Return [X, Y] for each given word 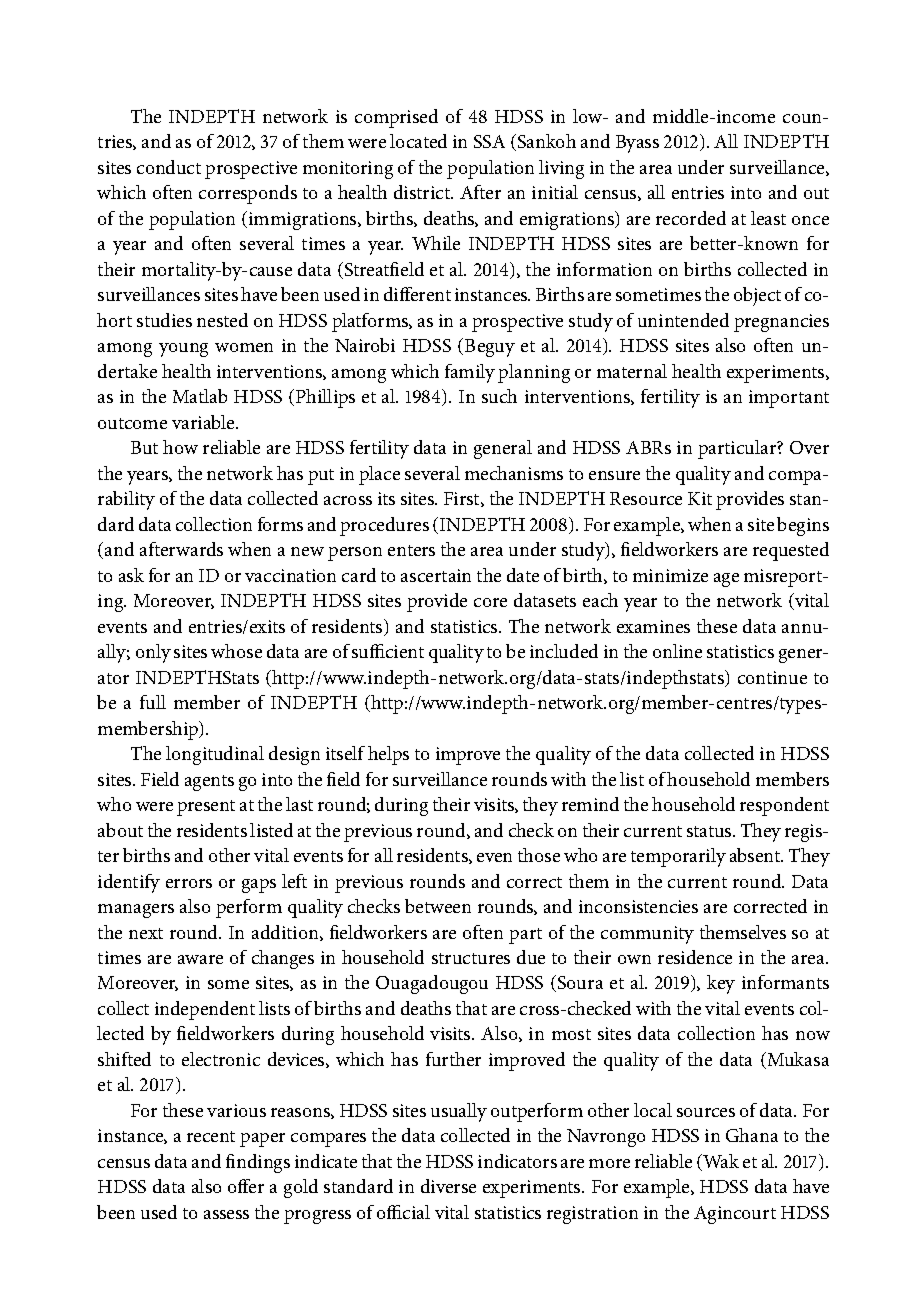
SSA [489, 141]
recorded [691, 218]
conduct [169, 167]
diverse [448, 1186]
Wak [720, 1162]
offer [246, 1186]
